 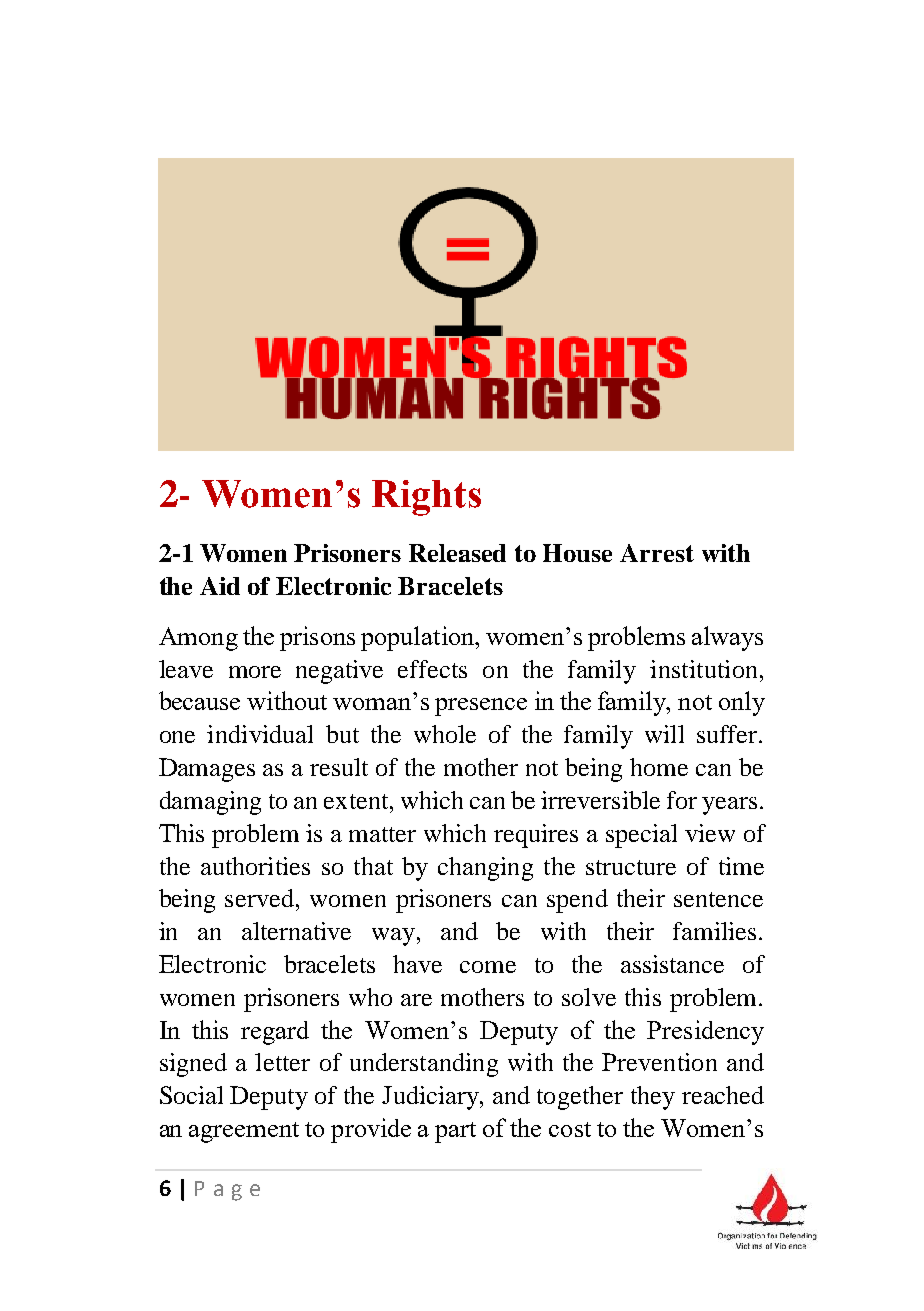 What do you see at coordinates (657, 553) in the page?
I see `Arrest` at bounding box center [657, 553].
